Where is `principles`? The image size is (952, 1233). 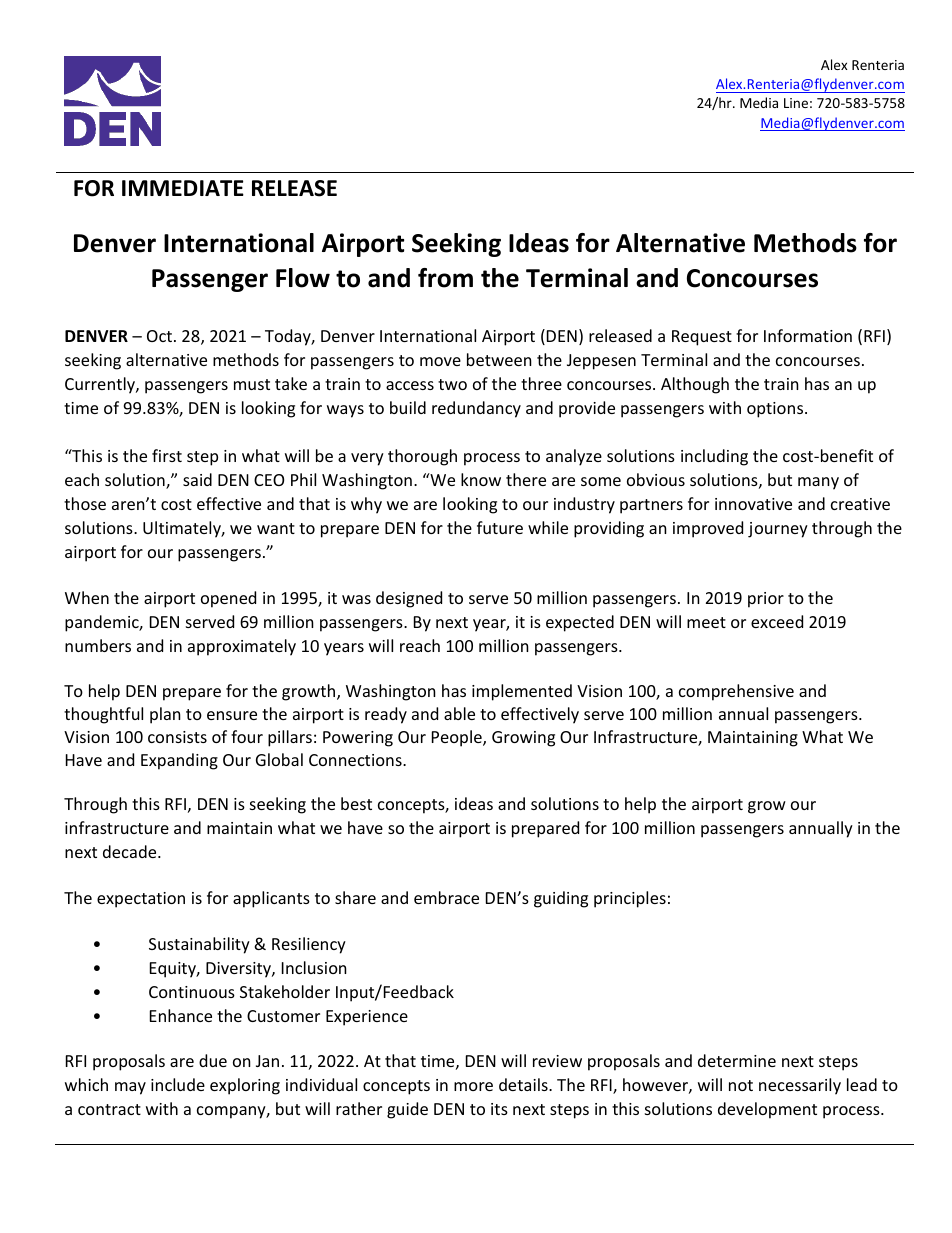 principles is located at coordinates (630, 899).
